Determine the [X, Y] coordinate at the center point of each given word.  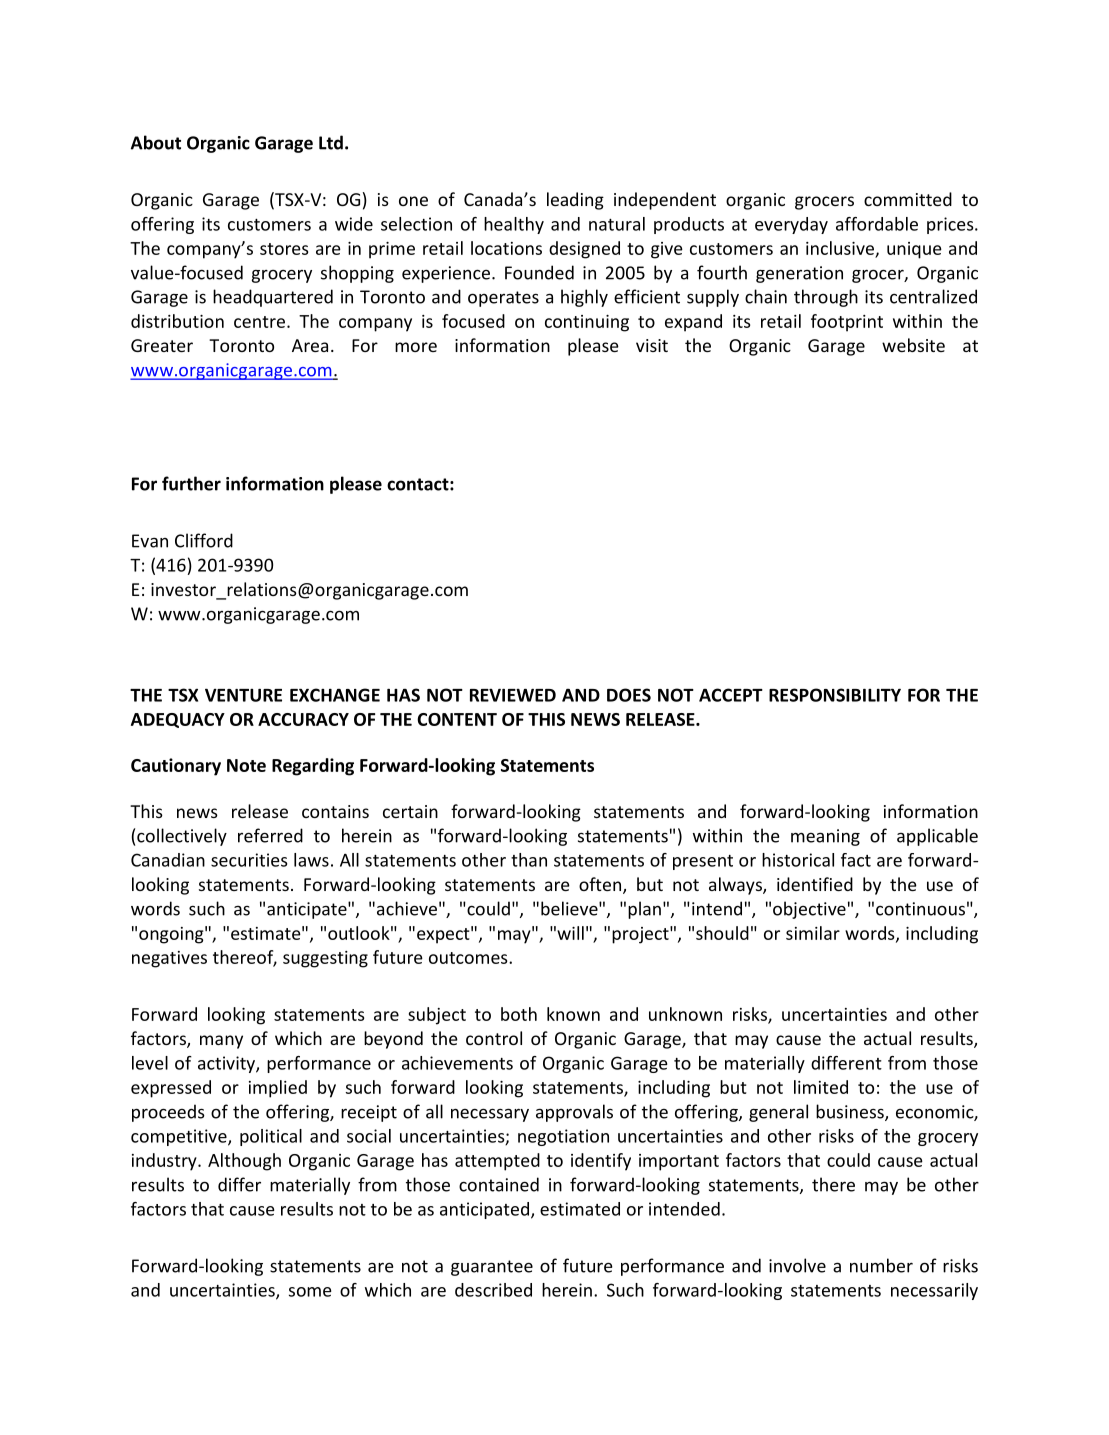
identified [815, 884]
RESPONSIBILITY [835, 695]
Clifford [204, 540]
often [601, 885]
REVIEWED [513, 695]
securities [249, 860]
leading [575, 201]
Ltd [331, 142]
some [310, 1292]
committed [908, 199]
